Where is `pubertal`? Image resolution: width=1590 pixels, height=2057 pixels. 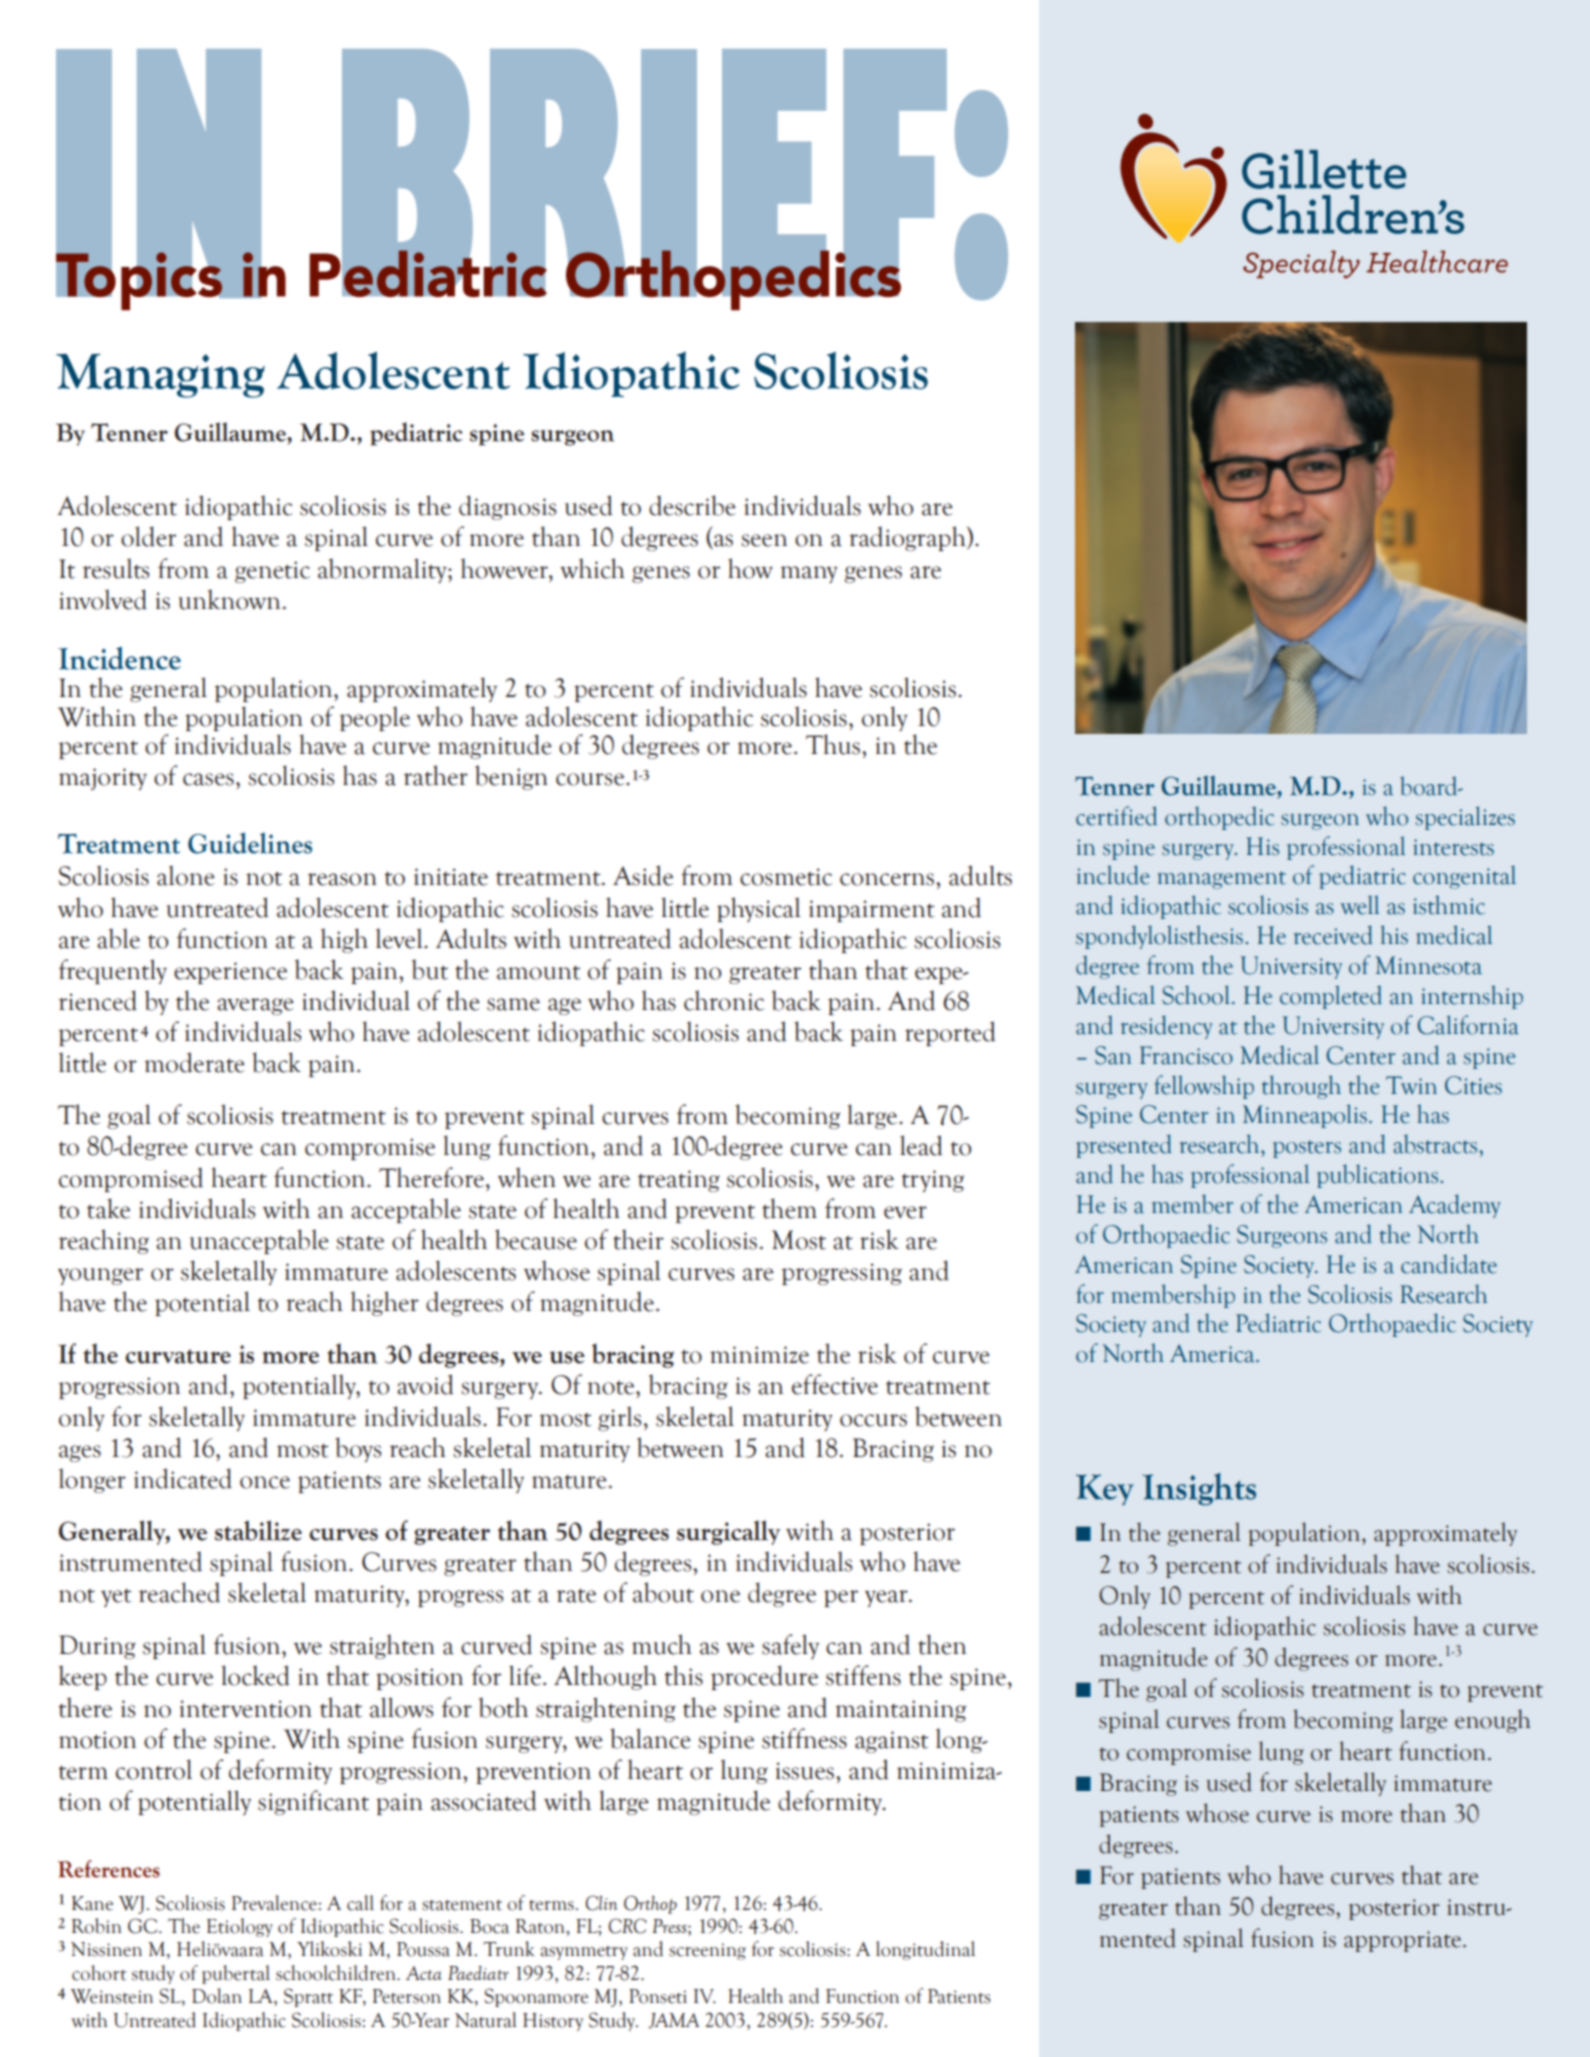 pubertal is located at coordinates (236, 1974).
